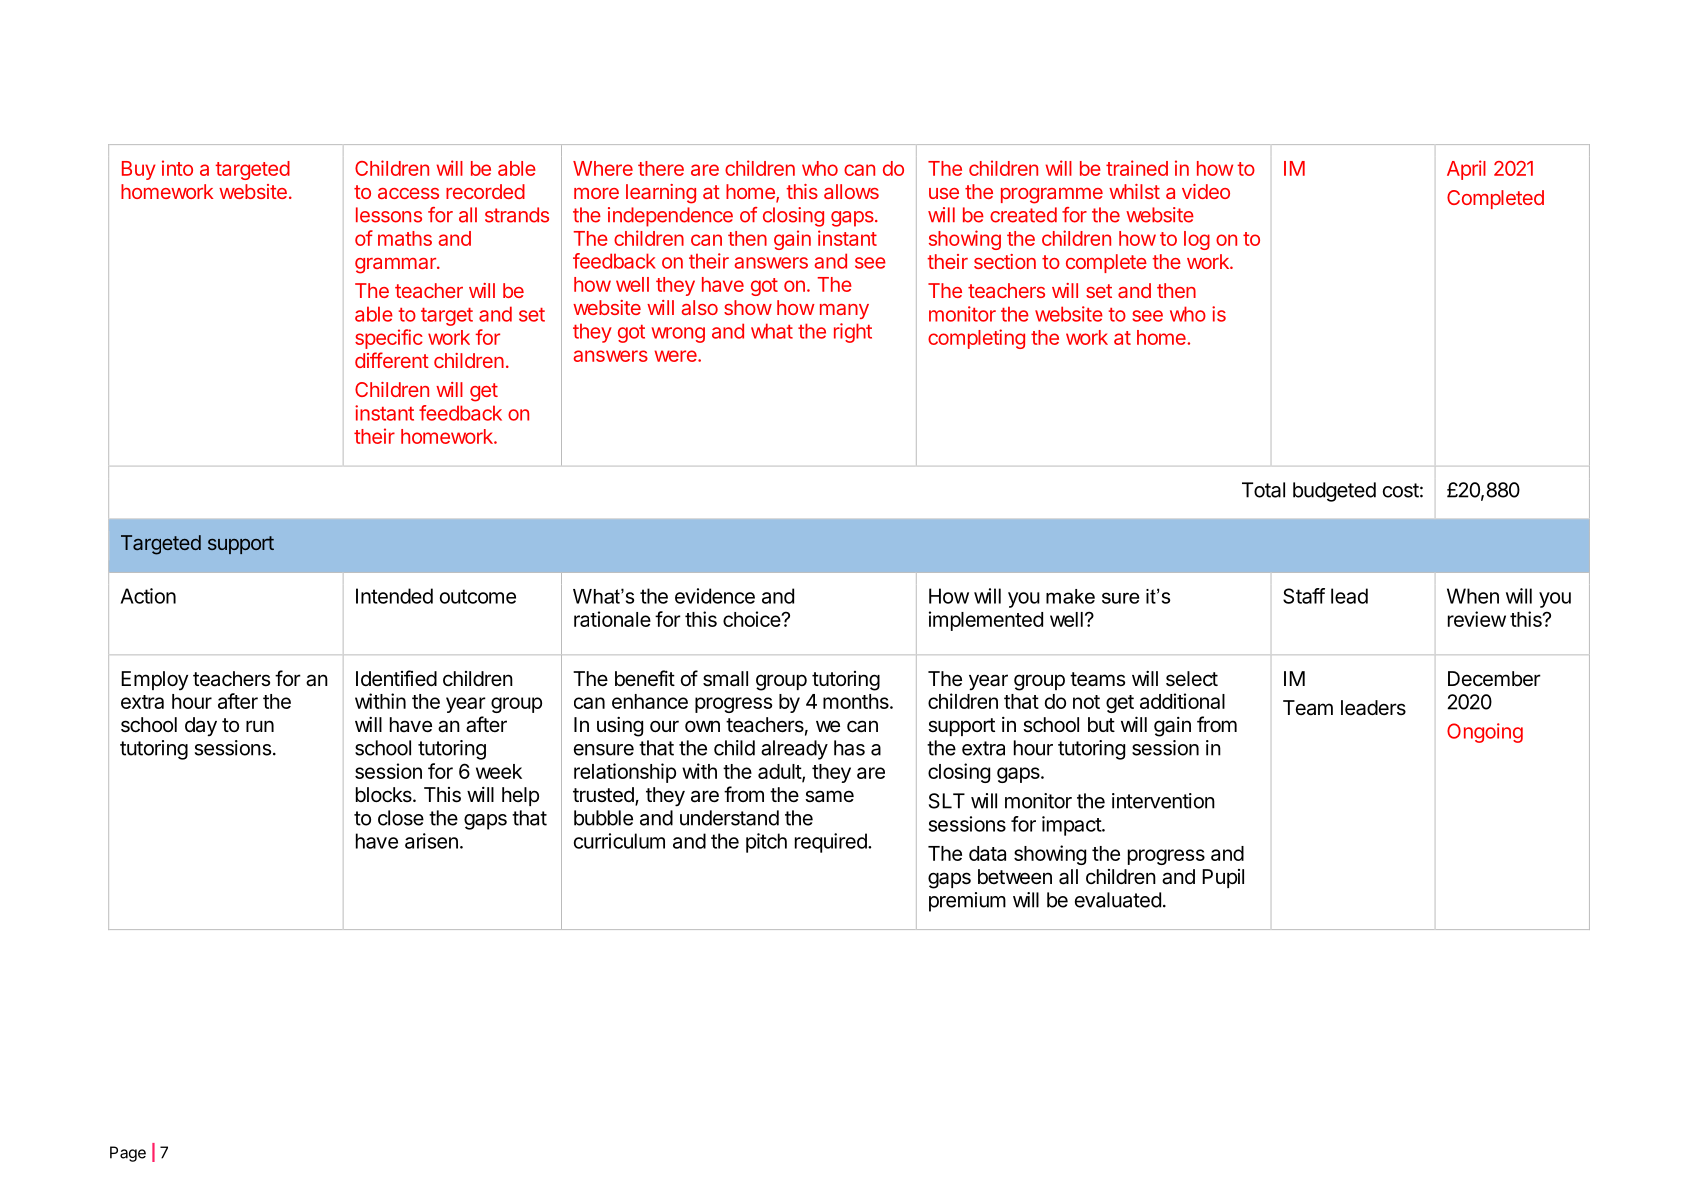  What do you see at coordinates (1206, 191) in the screenshot?
I see `video` at bounding box center [1206, 191].
